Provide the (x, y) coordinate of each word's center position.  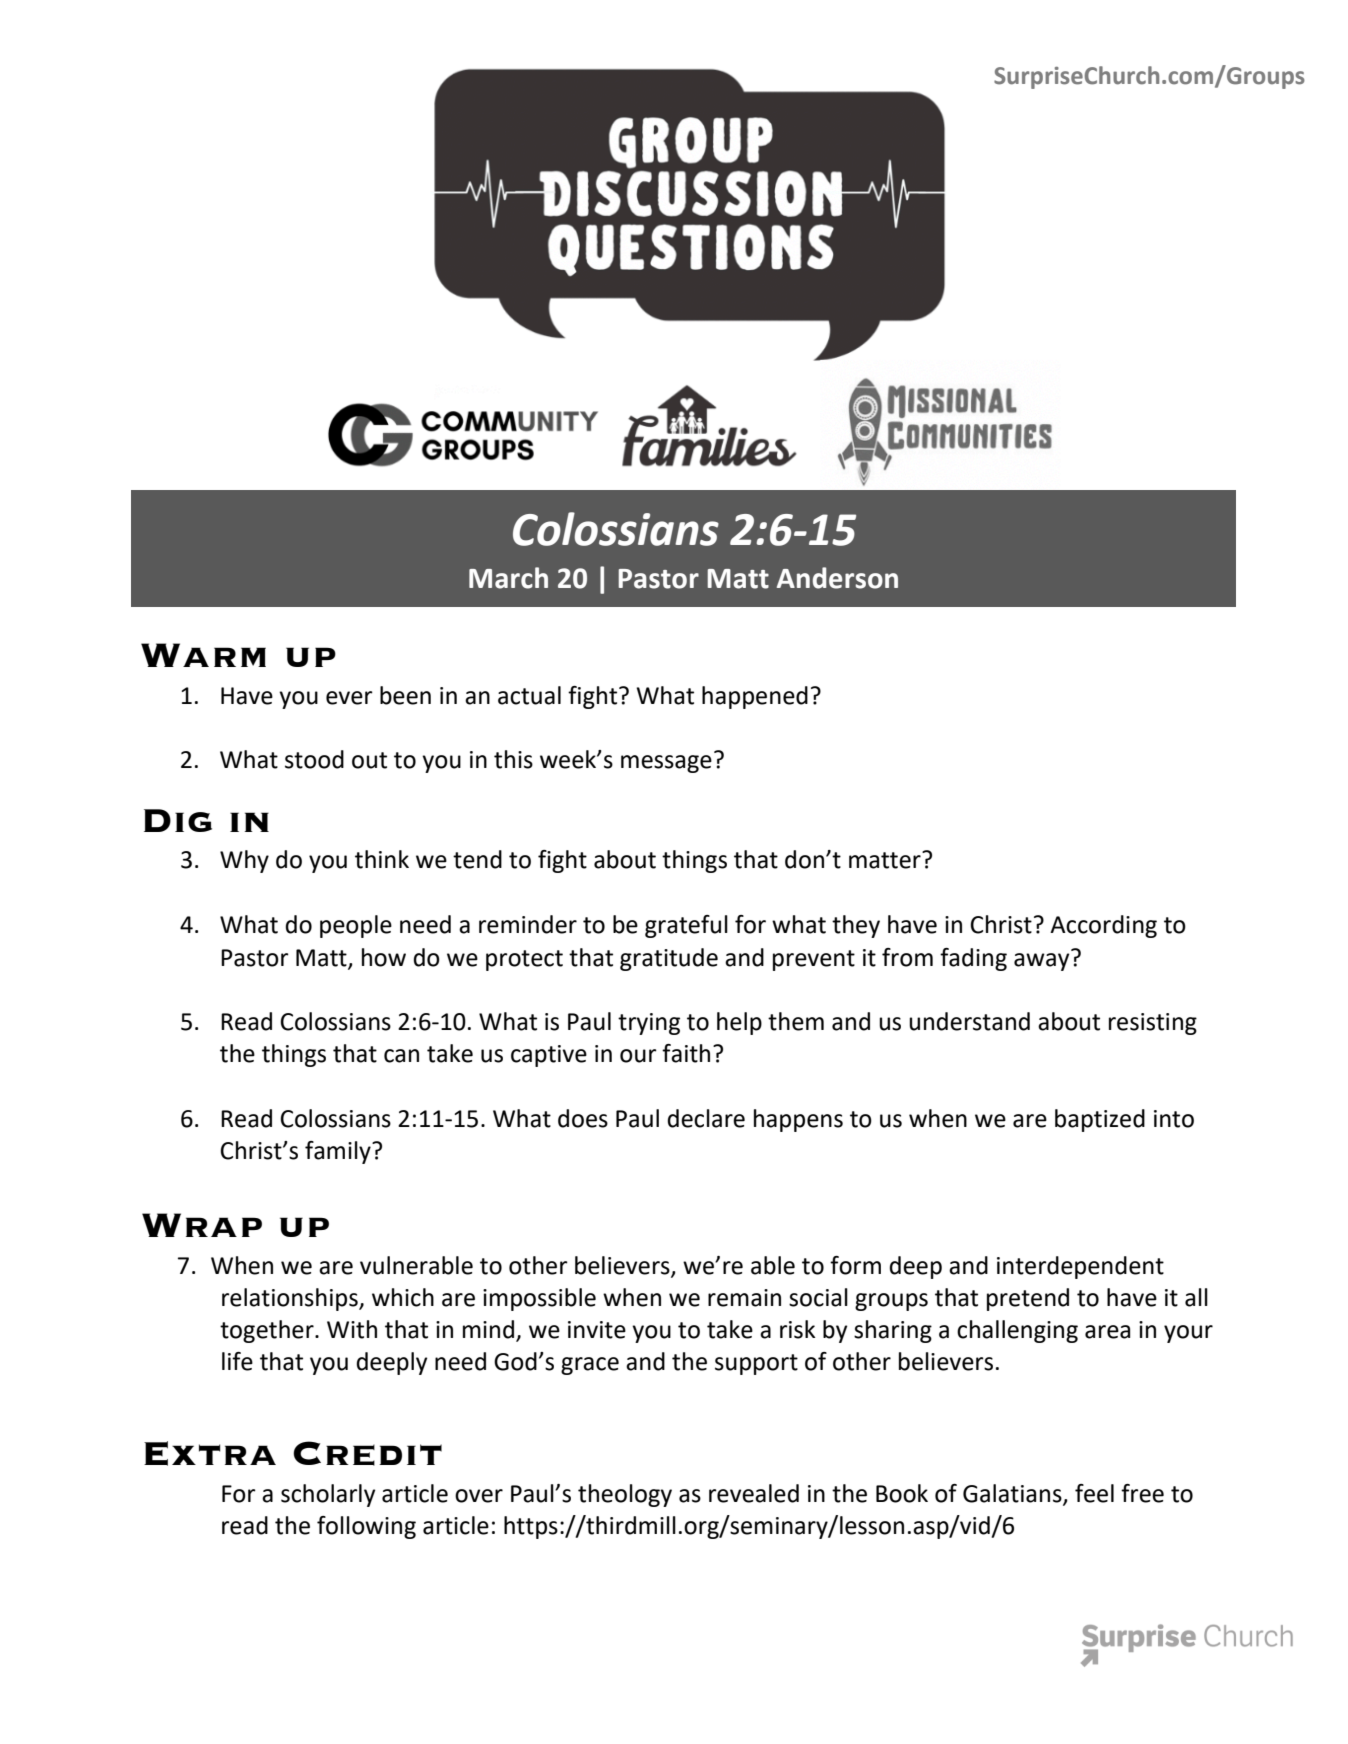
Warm (203, 655)
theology (625, 1495)
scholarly (328, 1495)
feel (1094, 1493)
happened (755, 697)
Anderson (837, 578)
